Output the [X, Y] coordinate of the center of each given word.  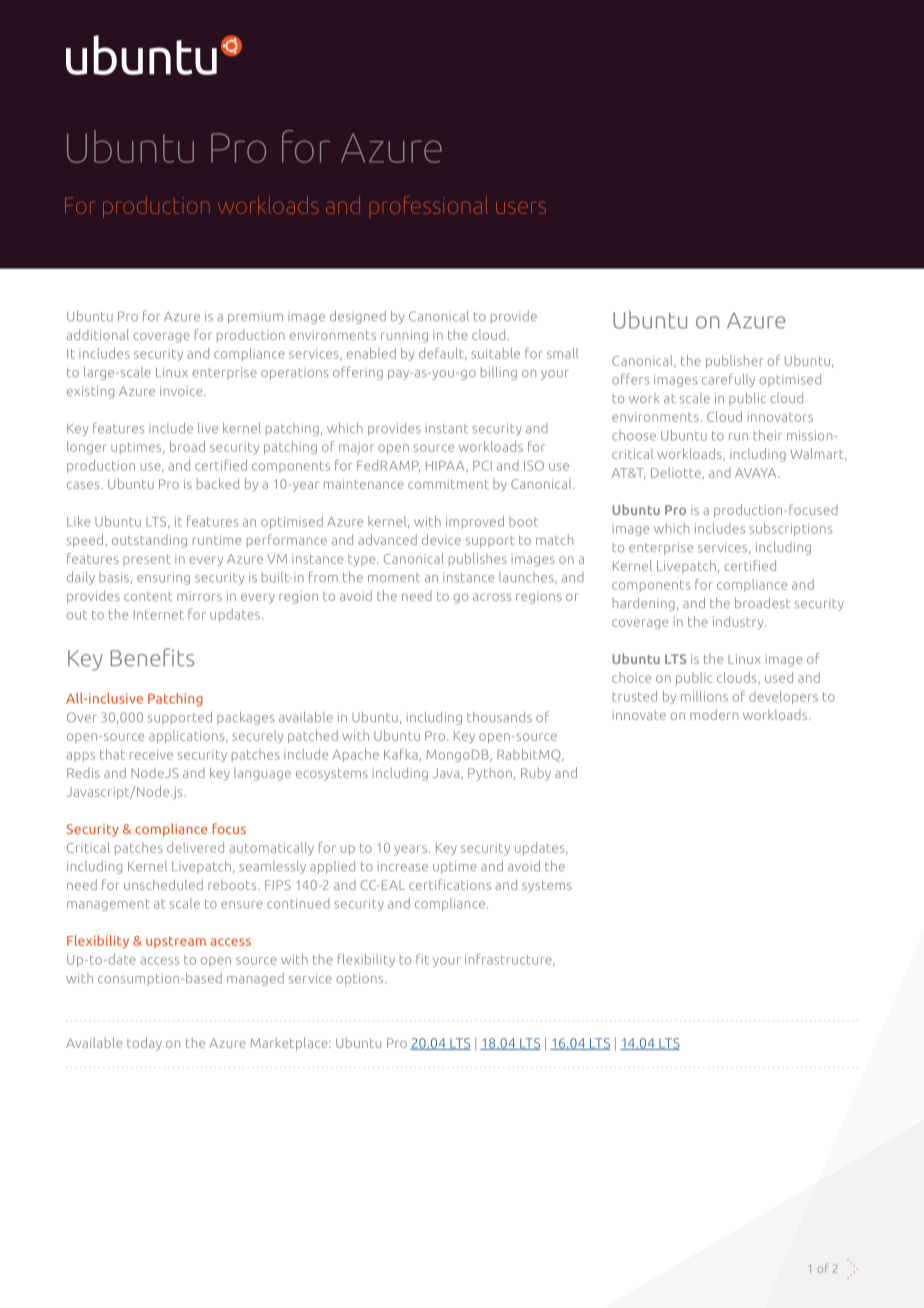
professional [429, 205]
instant [447, 428]
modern [714, 714]
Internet [159, 615]
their [768, 435]
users [521, 208]
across [492, 597]
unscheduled [163, 884]
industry [739, 622]
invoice [182, 391]
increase [403, 866]
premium [255, 317]
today [144, 1044]
